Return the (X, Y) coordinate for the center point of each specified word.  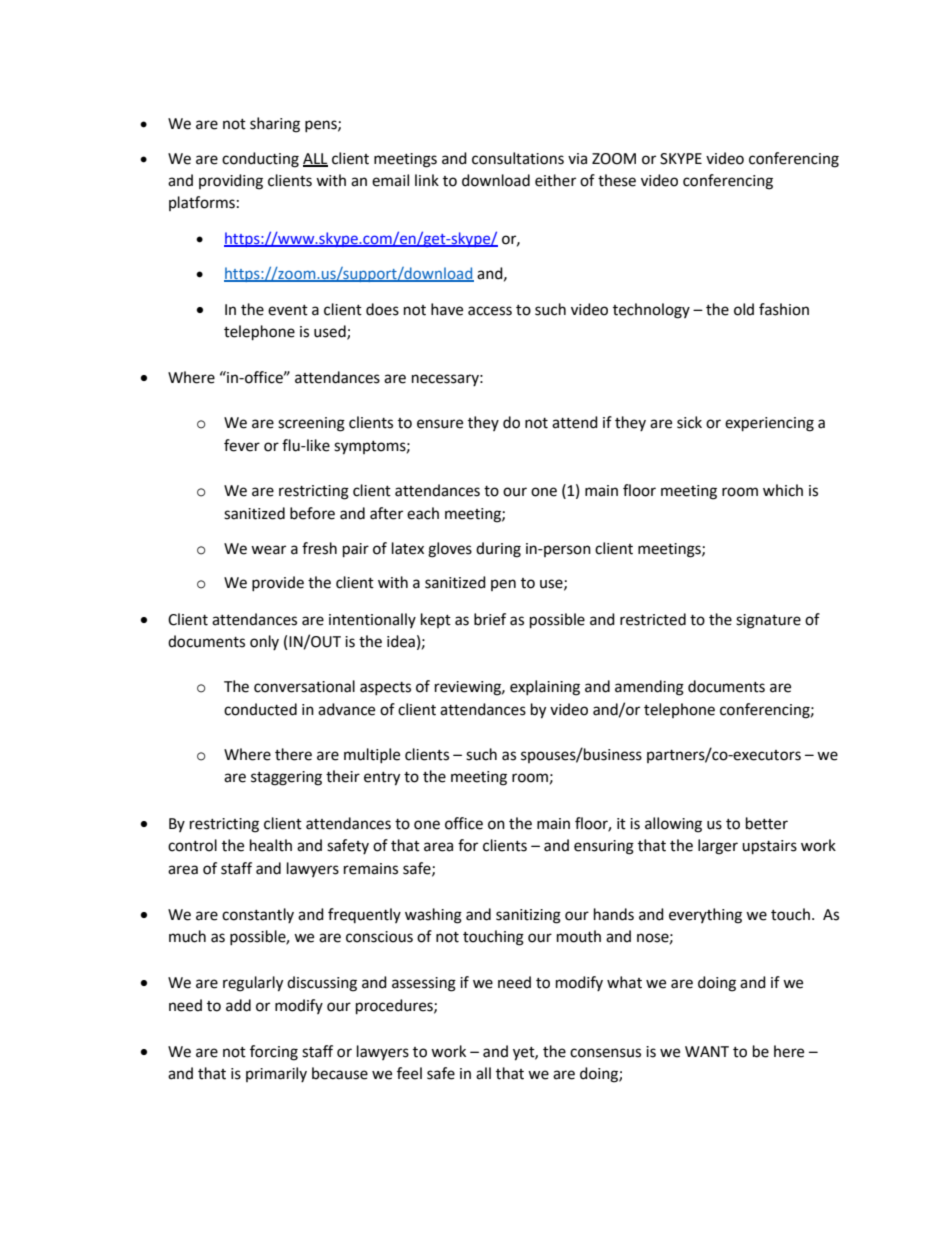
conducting (260, 160)
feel (409, 1073)
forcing (274, 1053)
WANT (707, 1051)
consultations (518, 158)
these (617, 180)
